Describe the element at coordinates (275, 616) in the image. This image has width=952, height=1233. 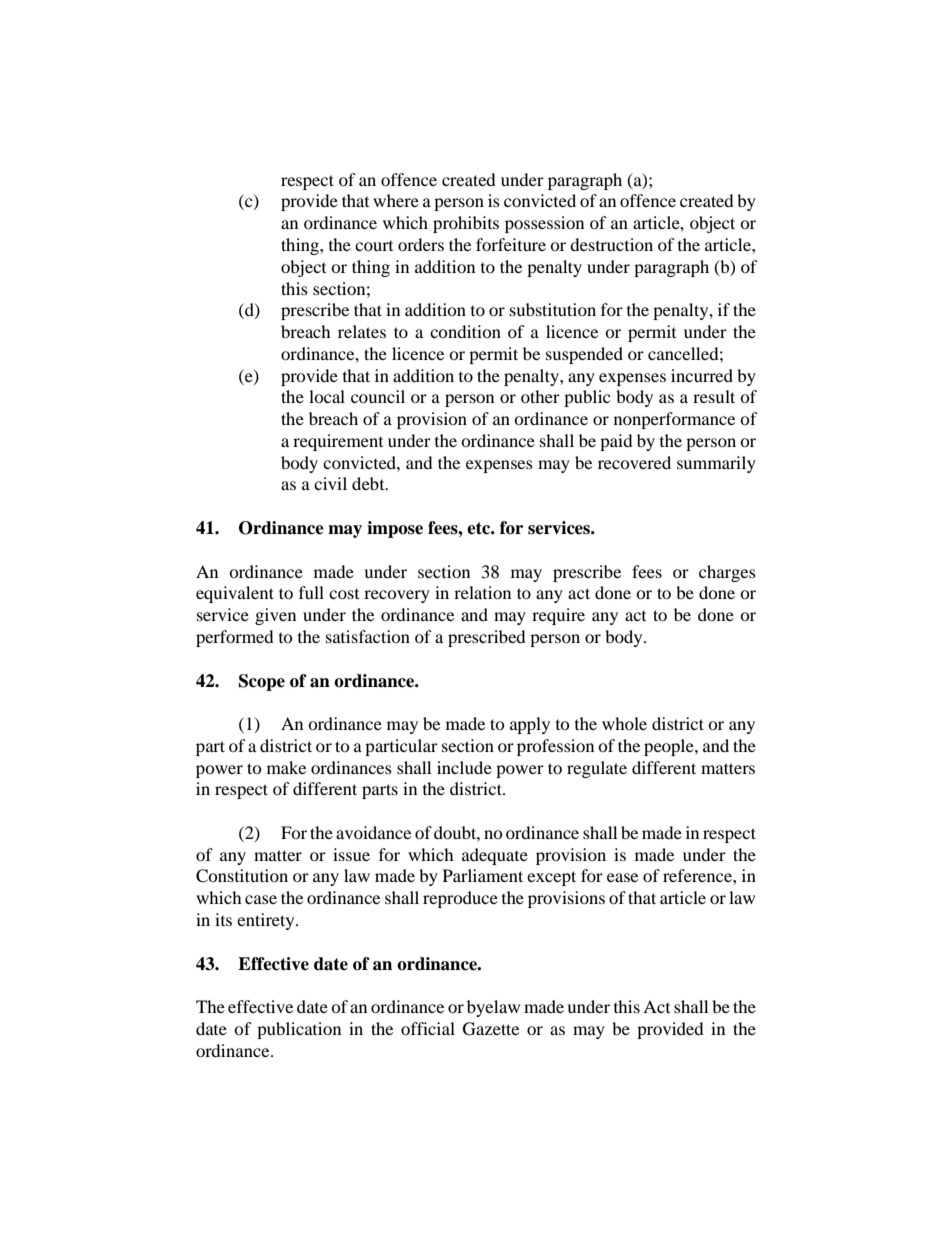
I see `given` at that location.
